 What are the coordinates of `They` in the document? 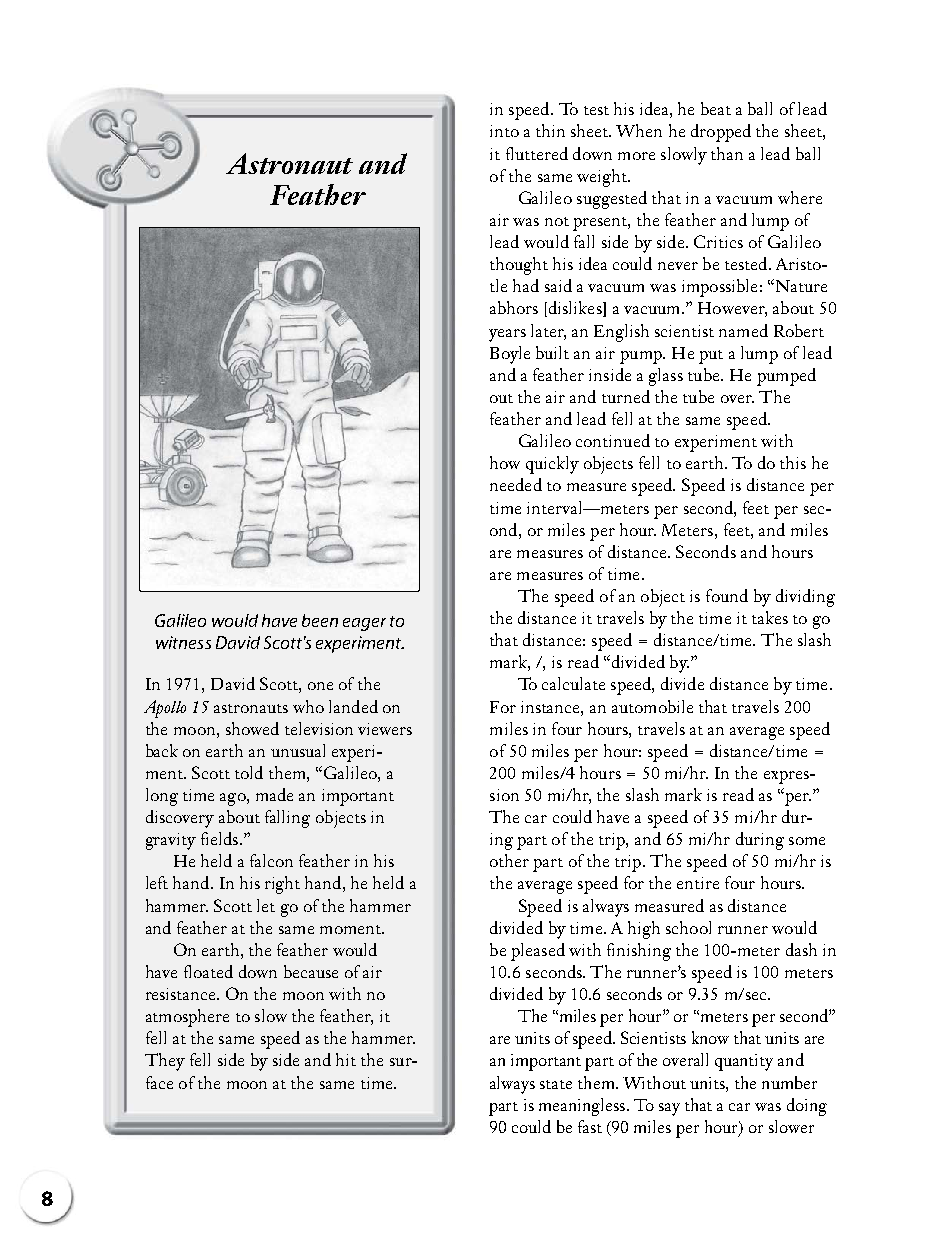 It's located at (165, 1062).
